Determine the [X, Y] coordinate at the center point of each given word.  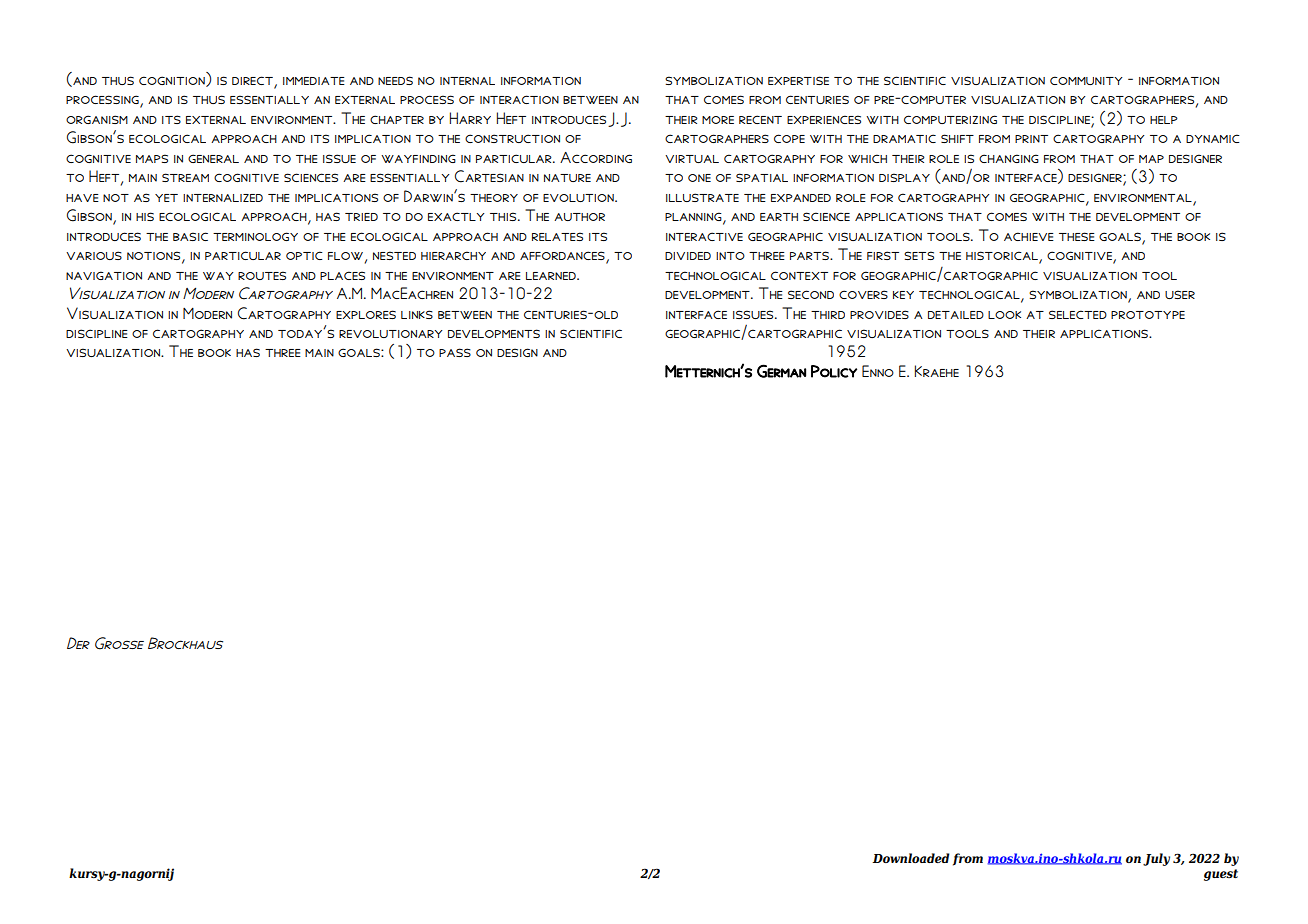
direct [253, 82]
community [1086, 80]
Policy [834, 371]
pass [455, 352]
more [718, 120]
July [1156, 859]
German [781, 371]
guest [1221, 875]
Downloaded [911, 858]
